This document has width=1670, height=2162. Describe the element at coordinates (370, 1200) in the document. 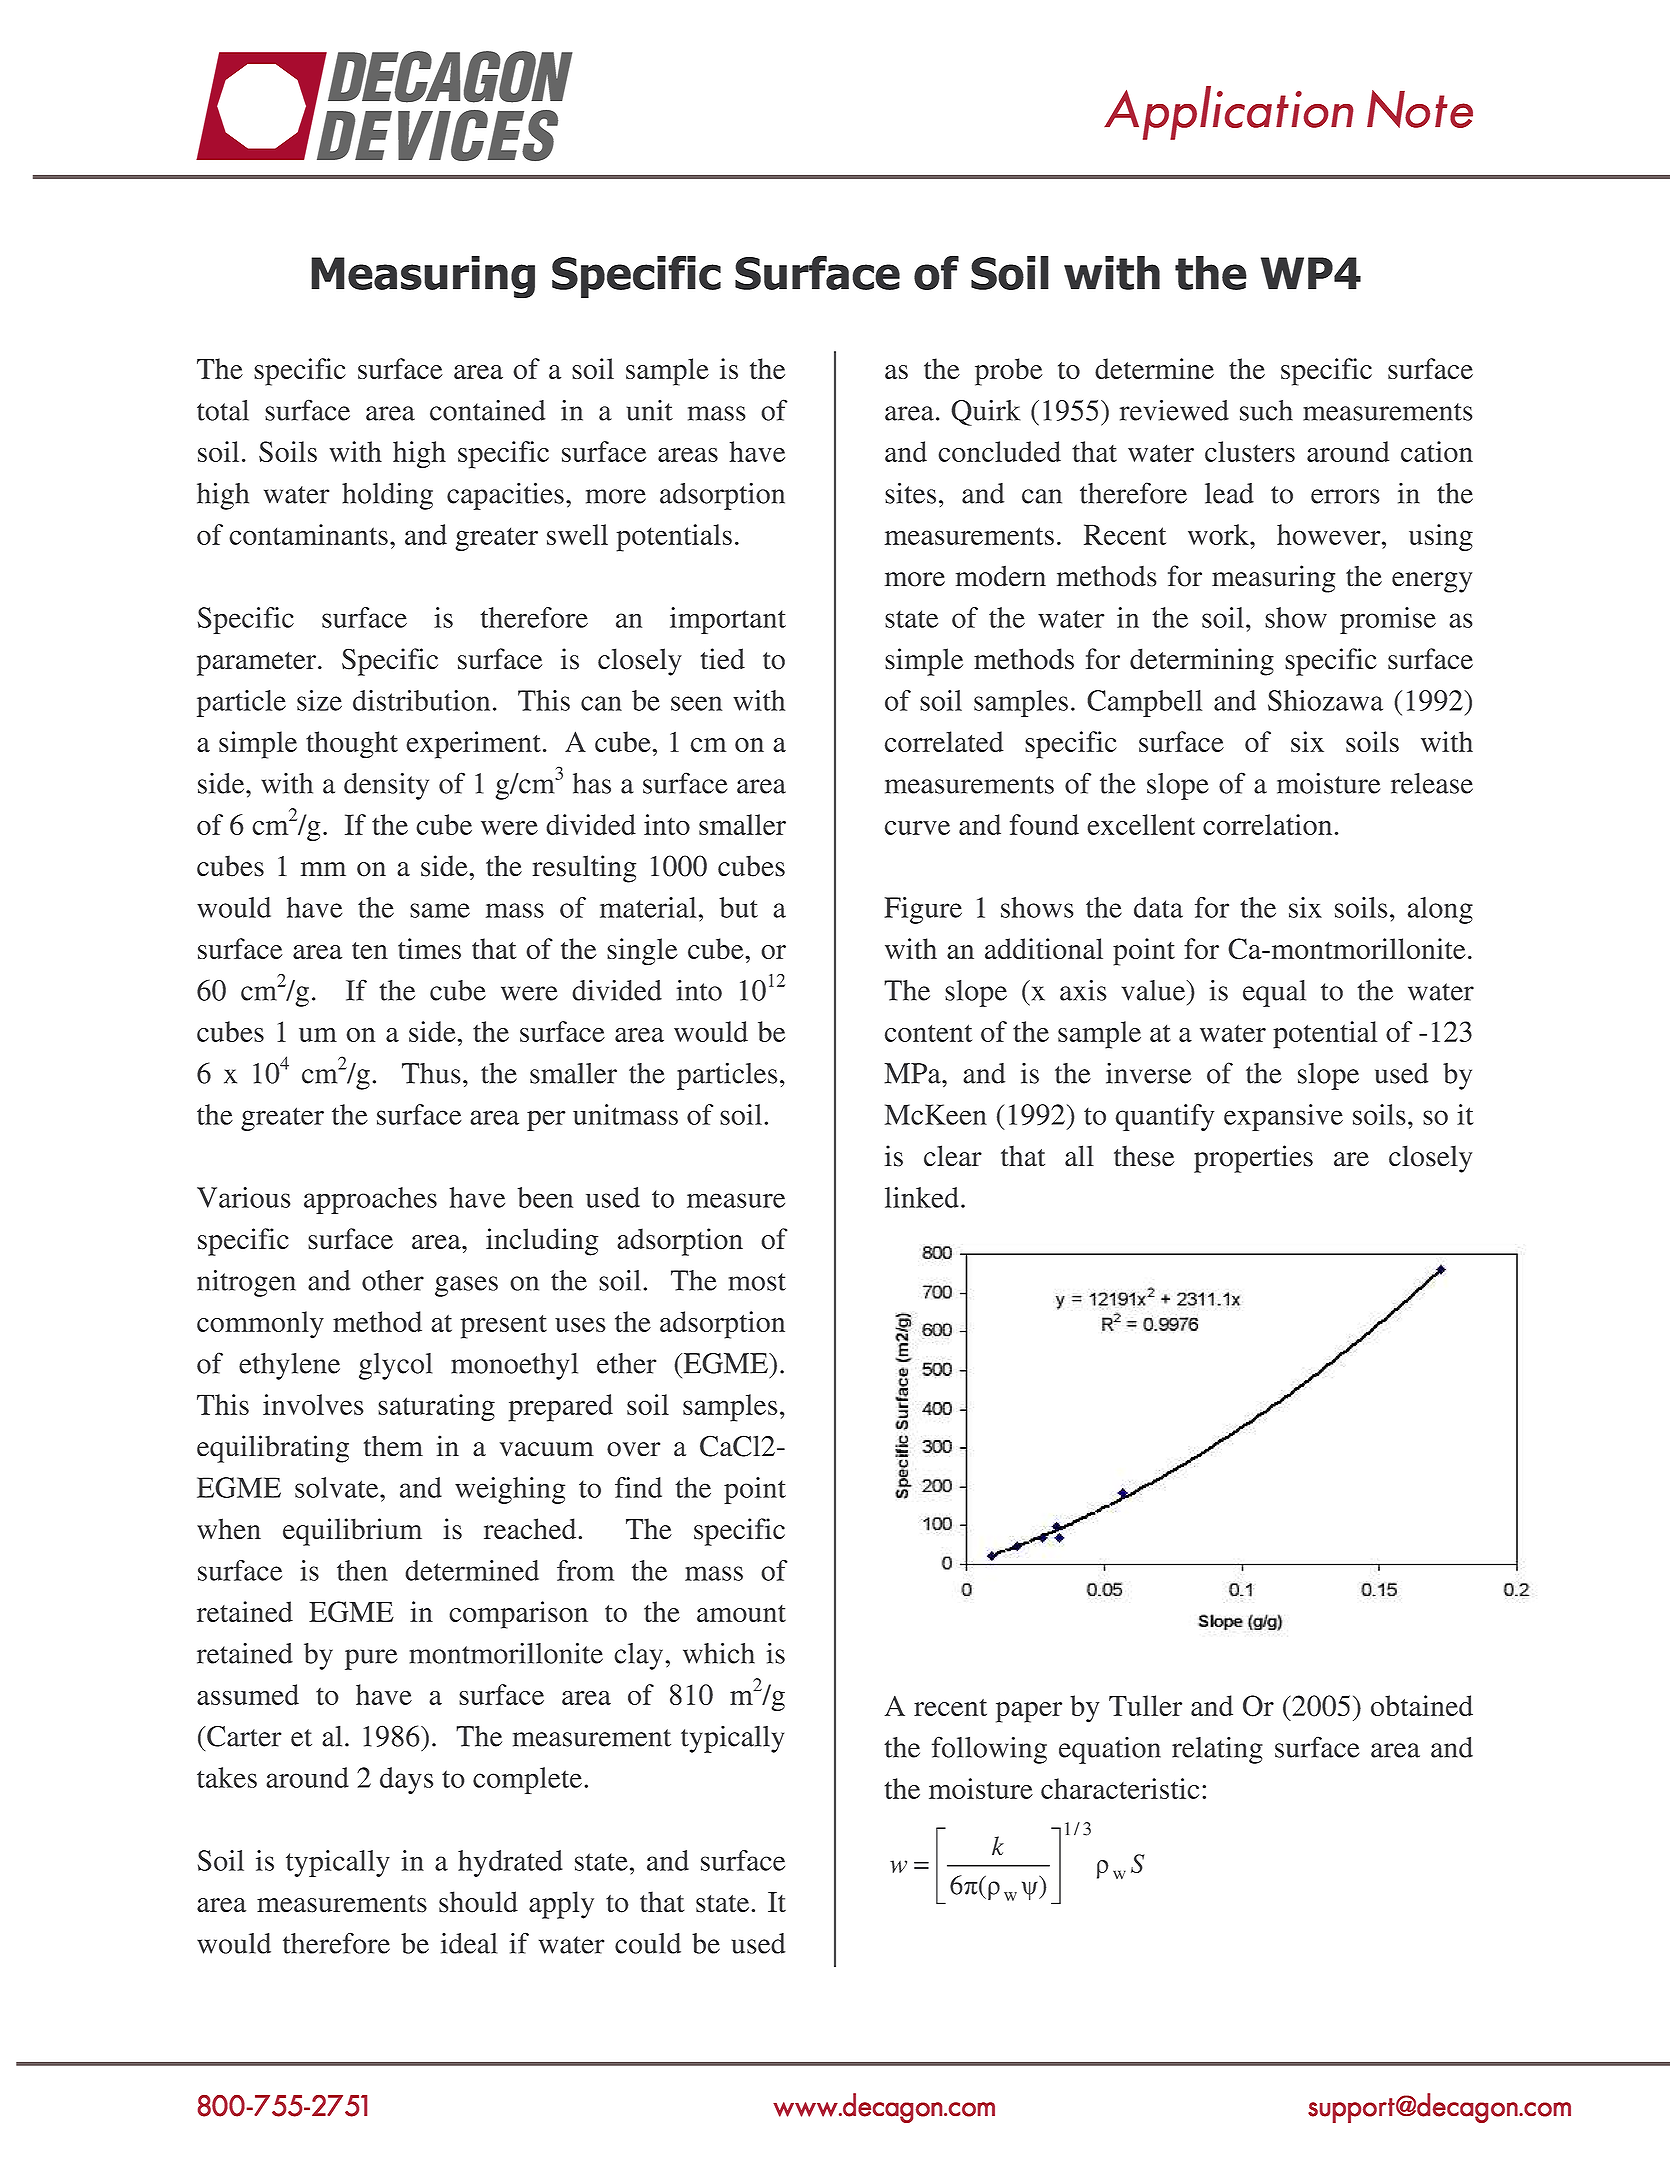

I see `approaches` at that location.
